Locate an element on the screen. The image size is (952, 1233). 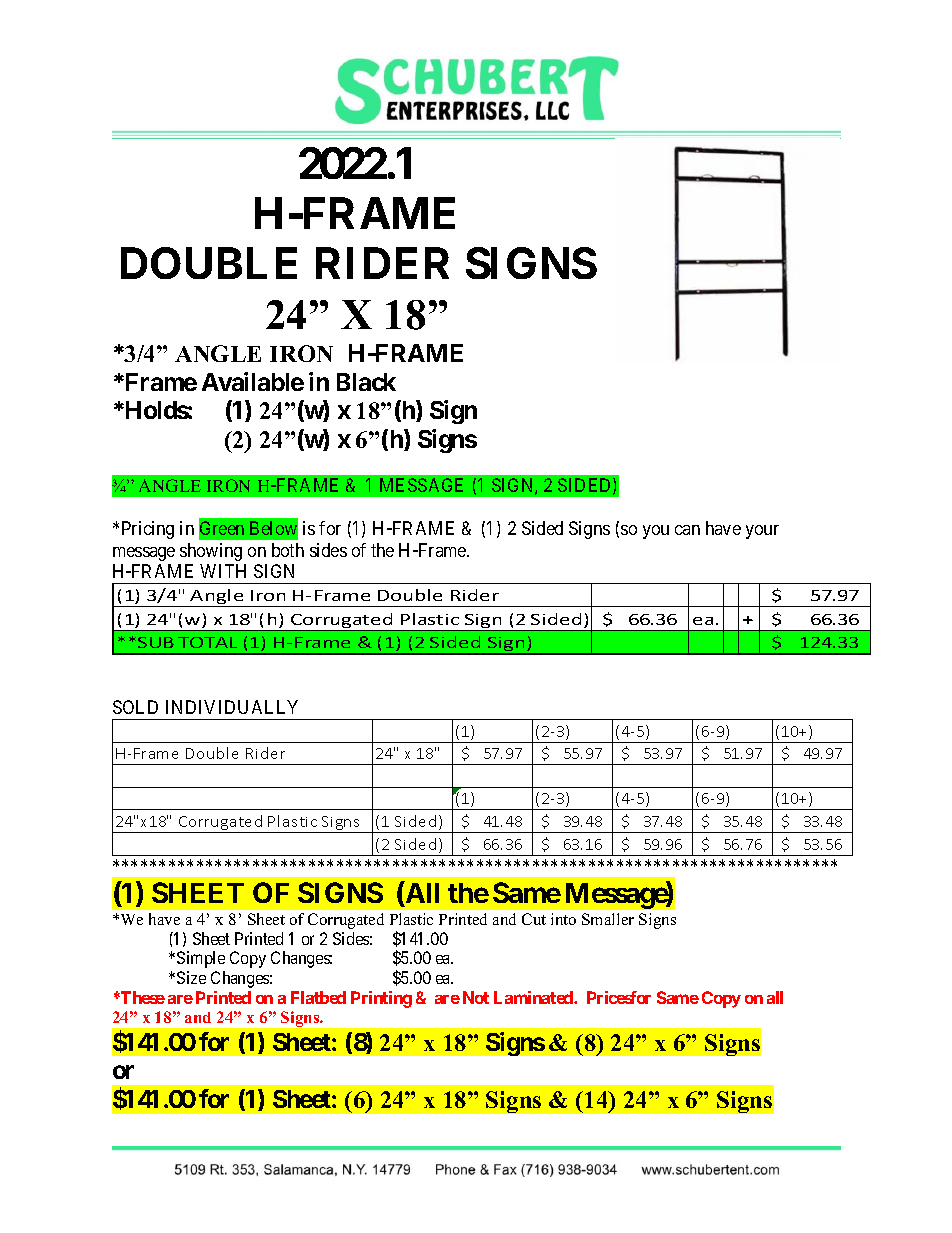
Size is located at coordinates (191, 977).
